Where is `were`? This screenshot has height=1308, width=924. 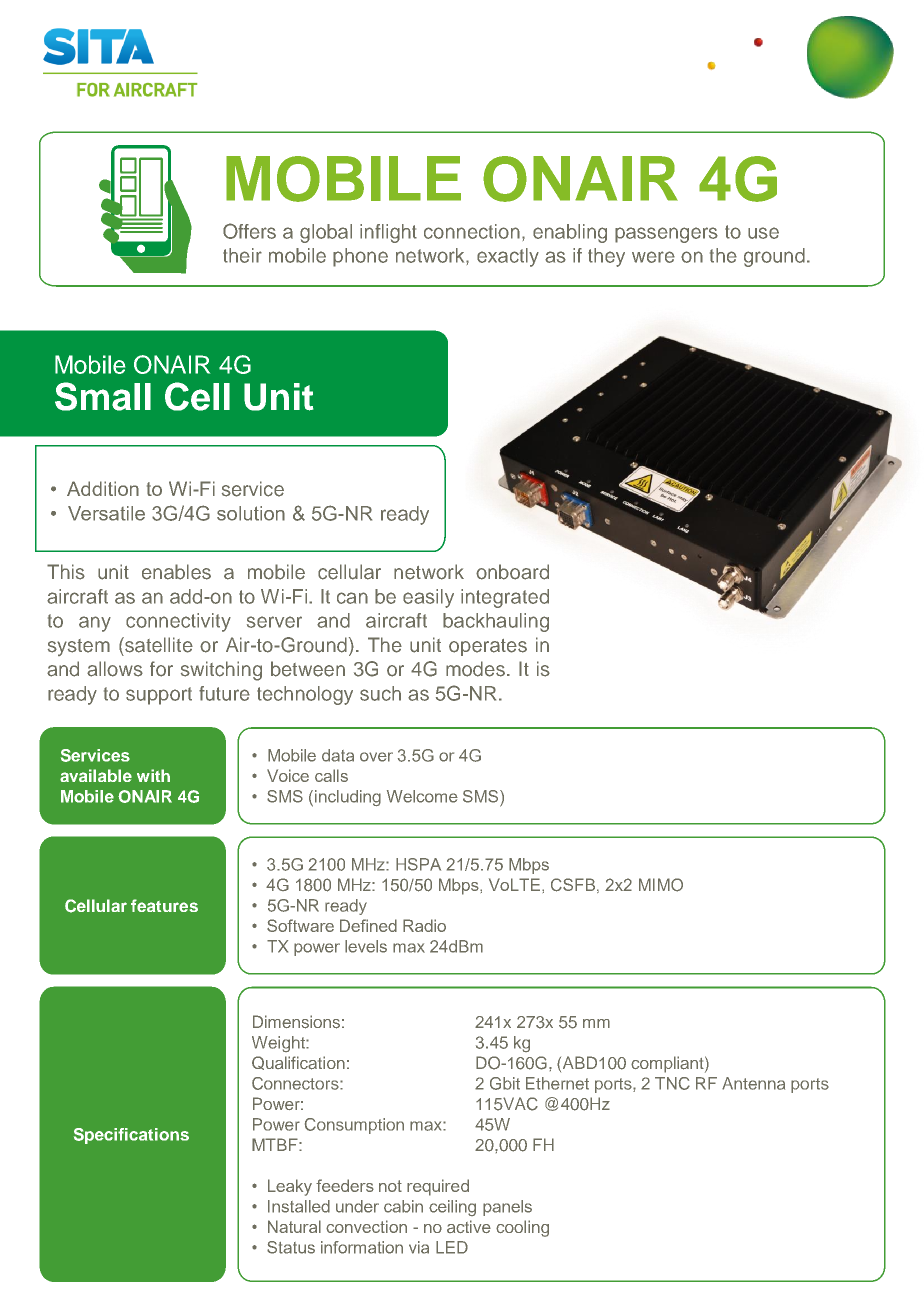 were is located at coordinates (653, 257).
